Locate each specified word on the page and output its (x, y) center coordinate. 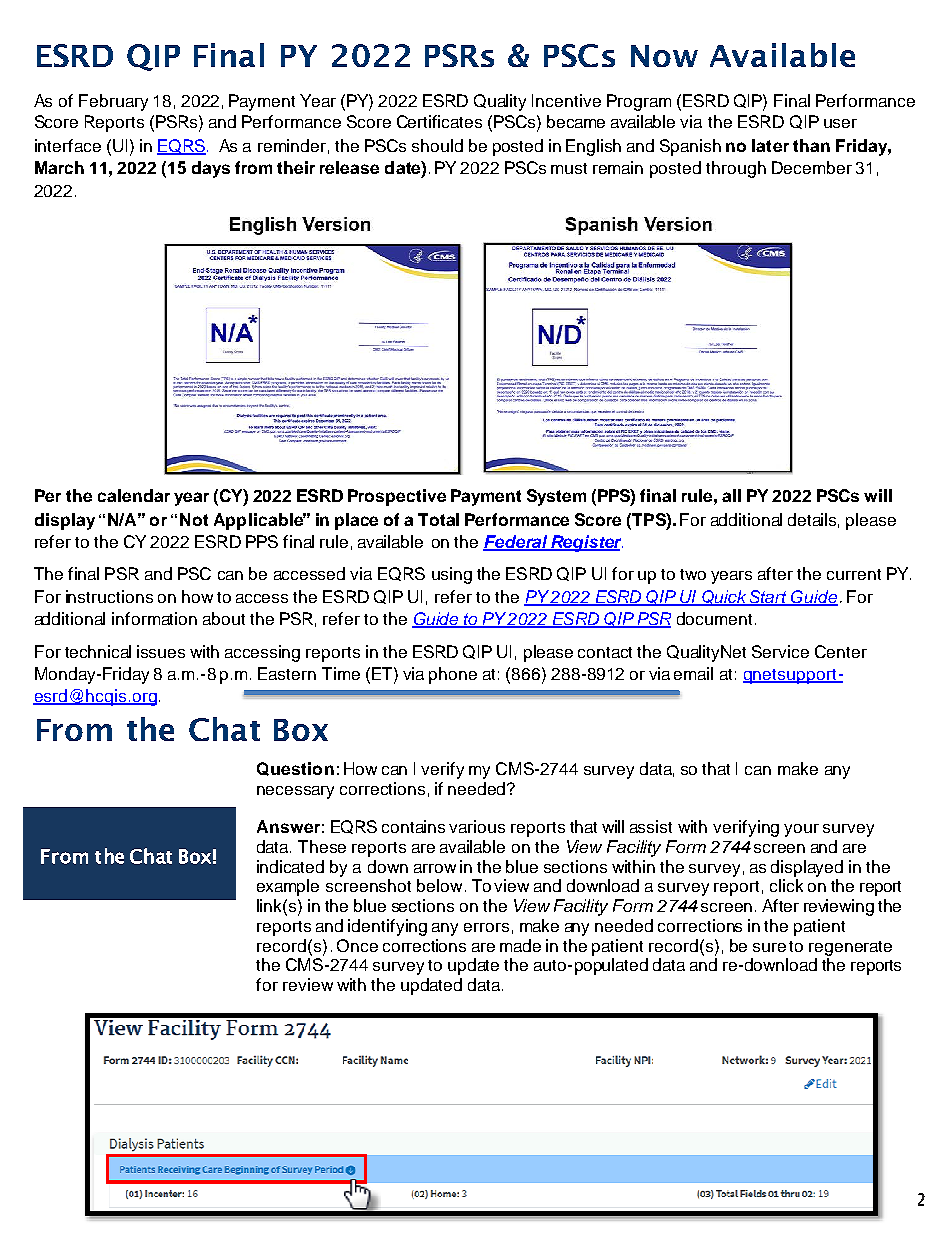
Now (664, 56)
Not (194, 519)
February (113, 102)
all (731, 495)
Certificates (439, 121)
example (288, 887)
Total (438, 519)
